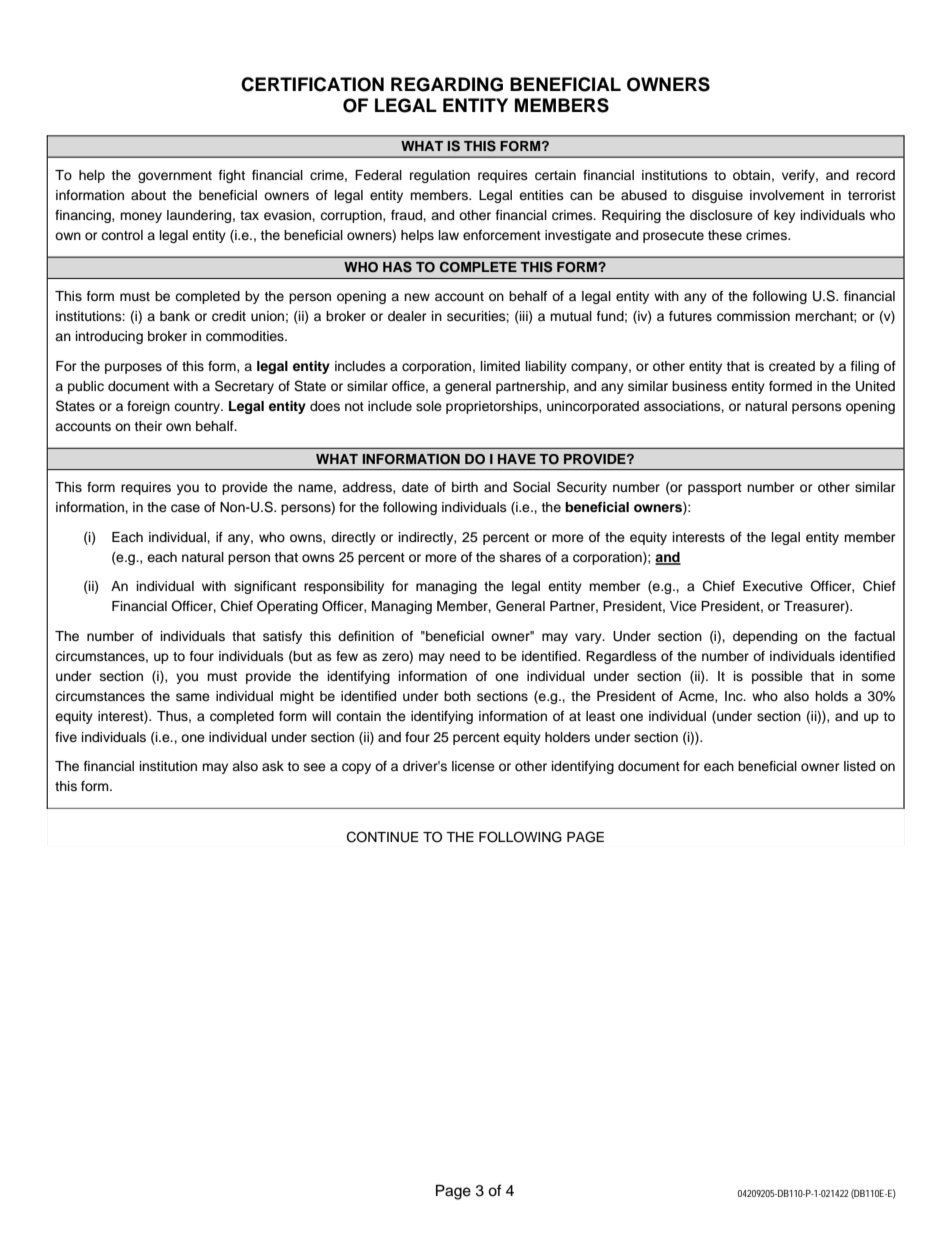 The width and height of the screenshot is (952, 1233). I want to click on passport, so click(715, 489).
